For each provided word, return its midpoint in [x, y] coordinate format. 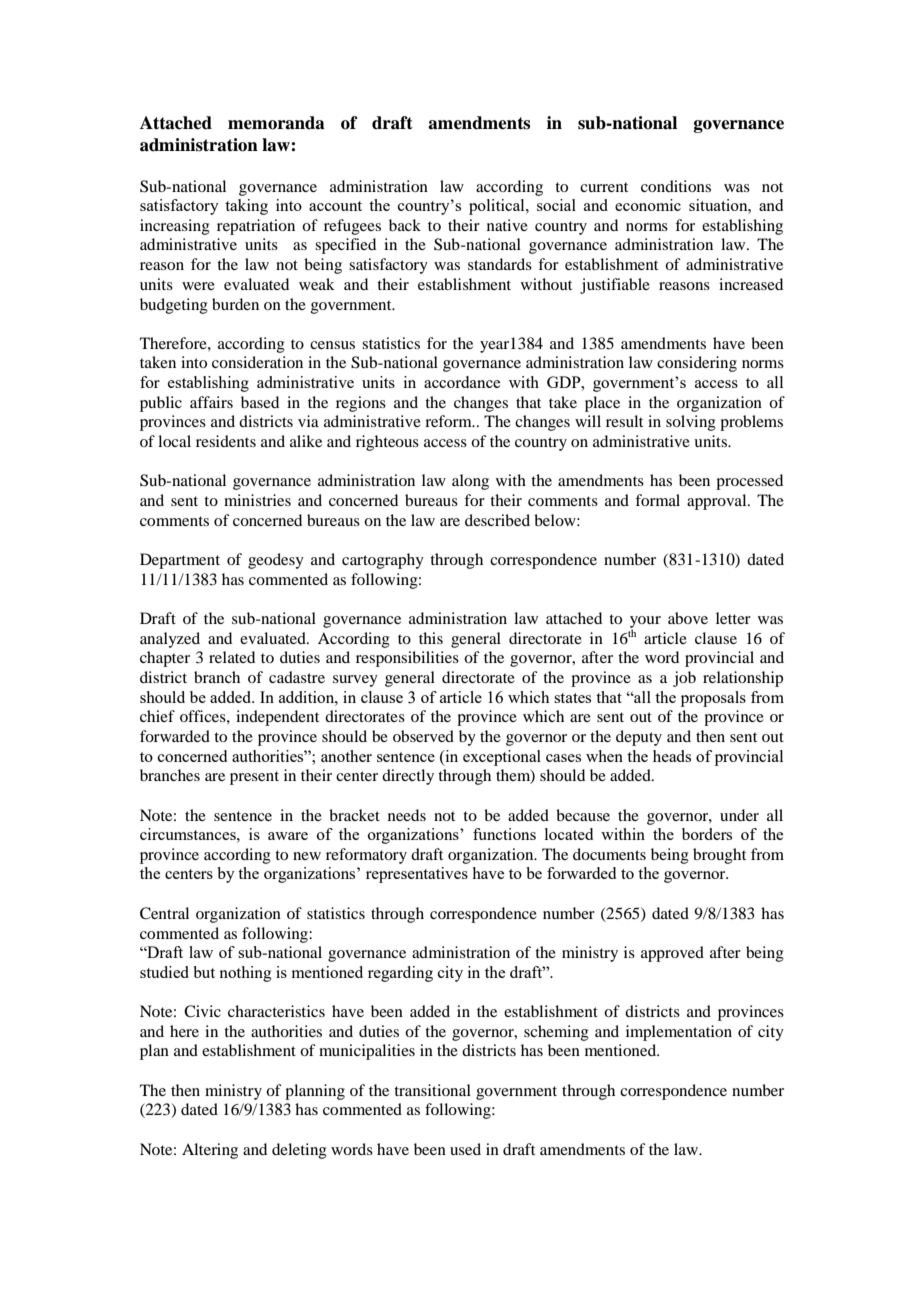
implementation [679, 1033]
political [498, 207]
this [431, 638]
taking [246, 207]
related [232, 657]
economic [648, 205]
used [465, 1149]
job [684, 679]
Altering [210, 1151]
